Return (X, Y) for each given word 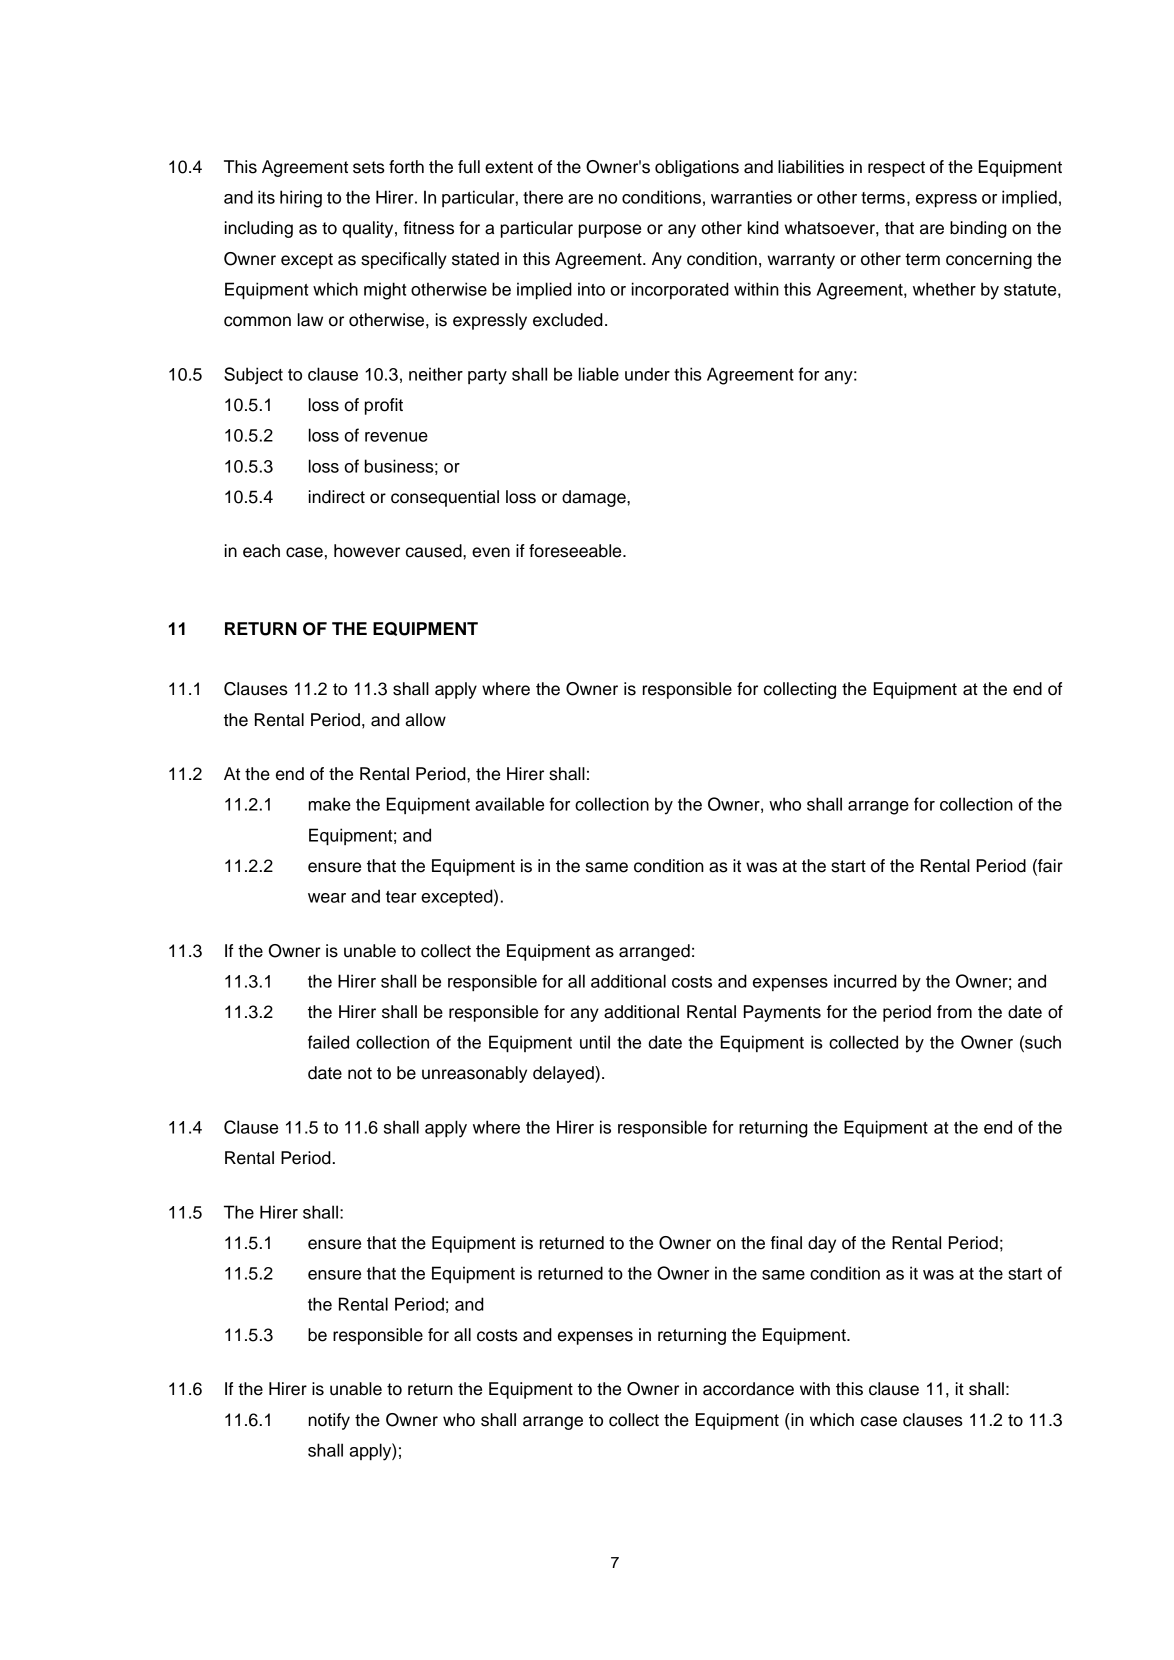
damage (595, 498)
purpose (610, 231)
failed (328, 1042)
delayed (564, 1074)
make (329, 804)
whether (944, 289)
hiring (301, 199)
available (509, 804)
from (954, 1012)
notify (329, 1421)
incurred (865, 981)
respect (896, 169)
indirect (337, 497)
